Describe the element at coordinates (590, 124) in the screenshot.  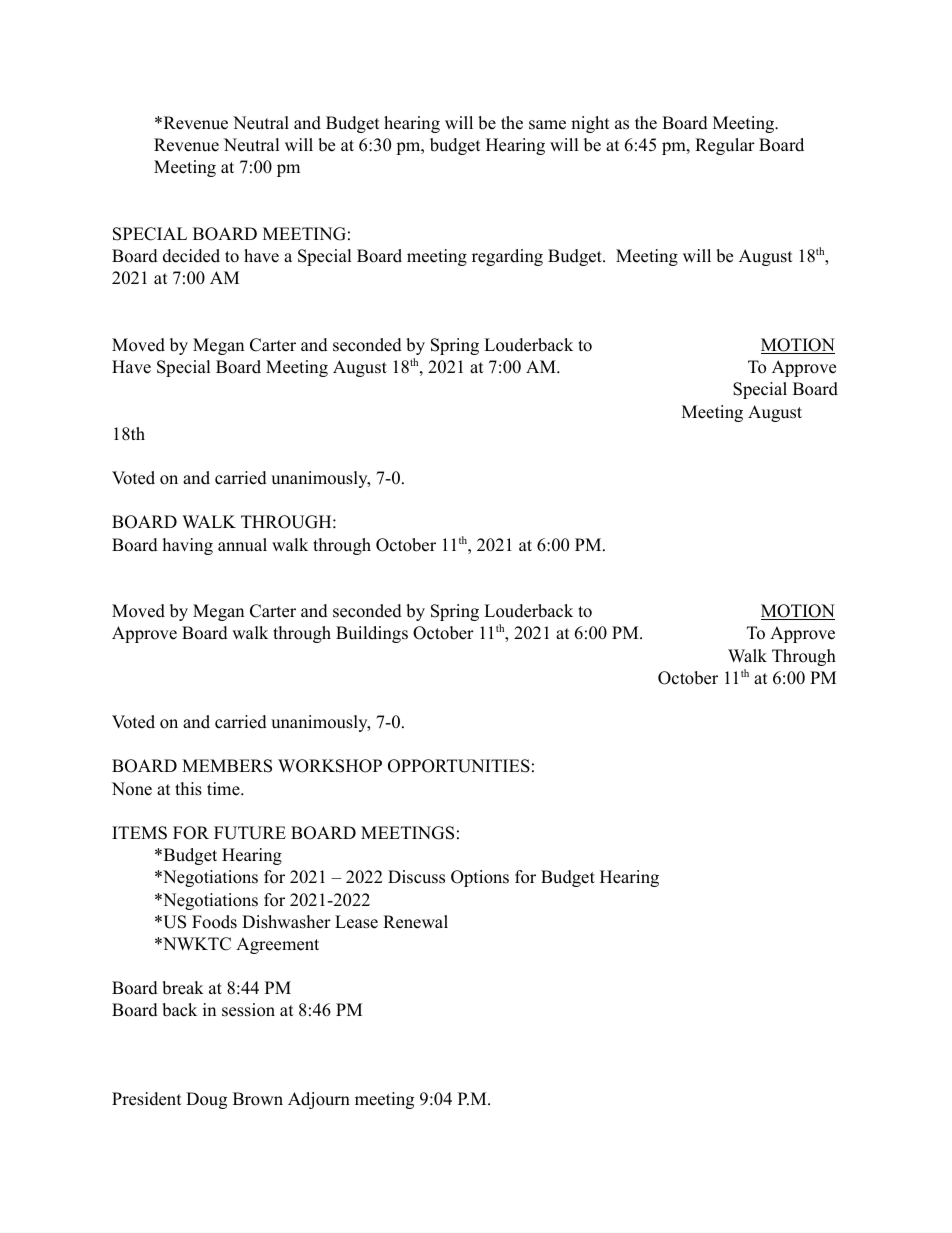
I see `night` at that location.
